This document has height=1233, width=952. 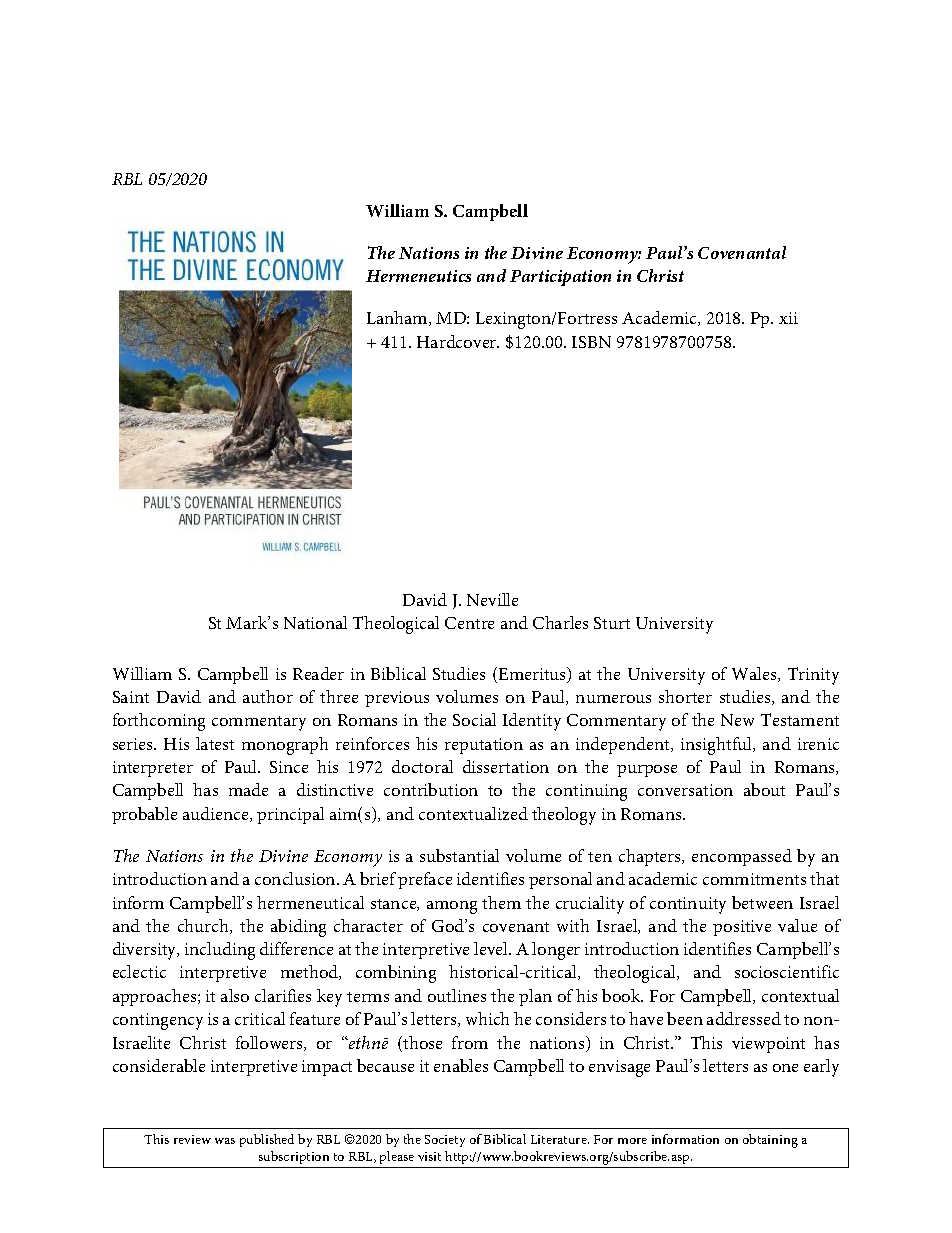 What do you see at coordinates (474, 719) in the document?
I see `Social` at bounding box center [474, 719].
